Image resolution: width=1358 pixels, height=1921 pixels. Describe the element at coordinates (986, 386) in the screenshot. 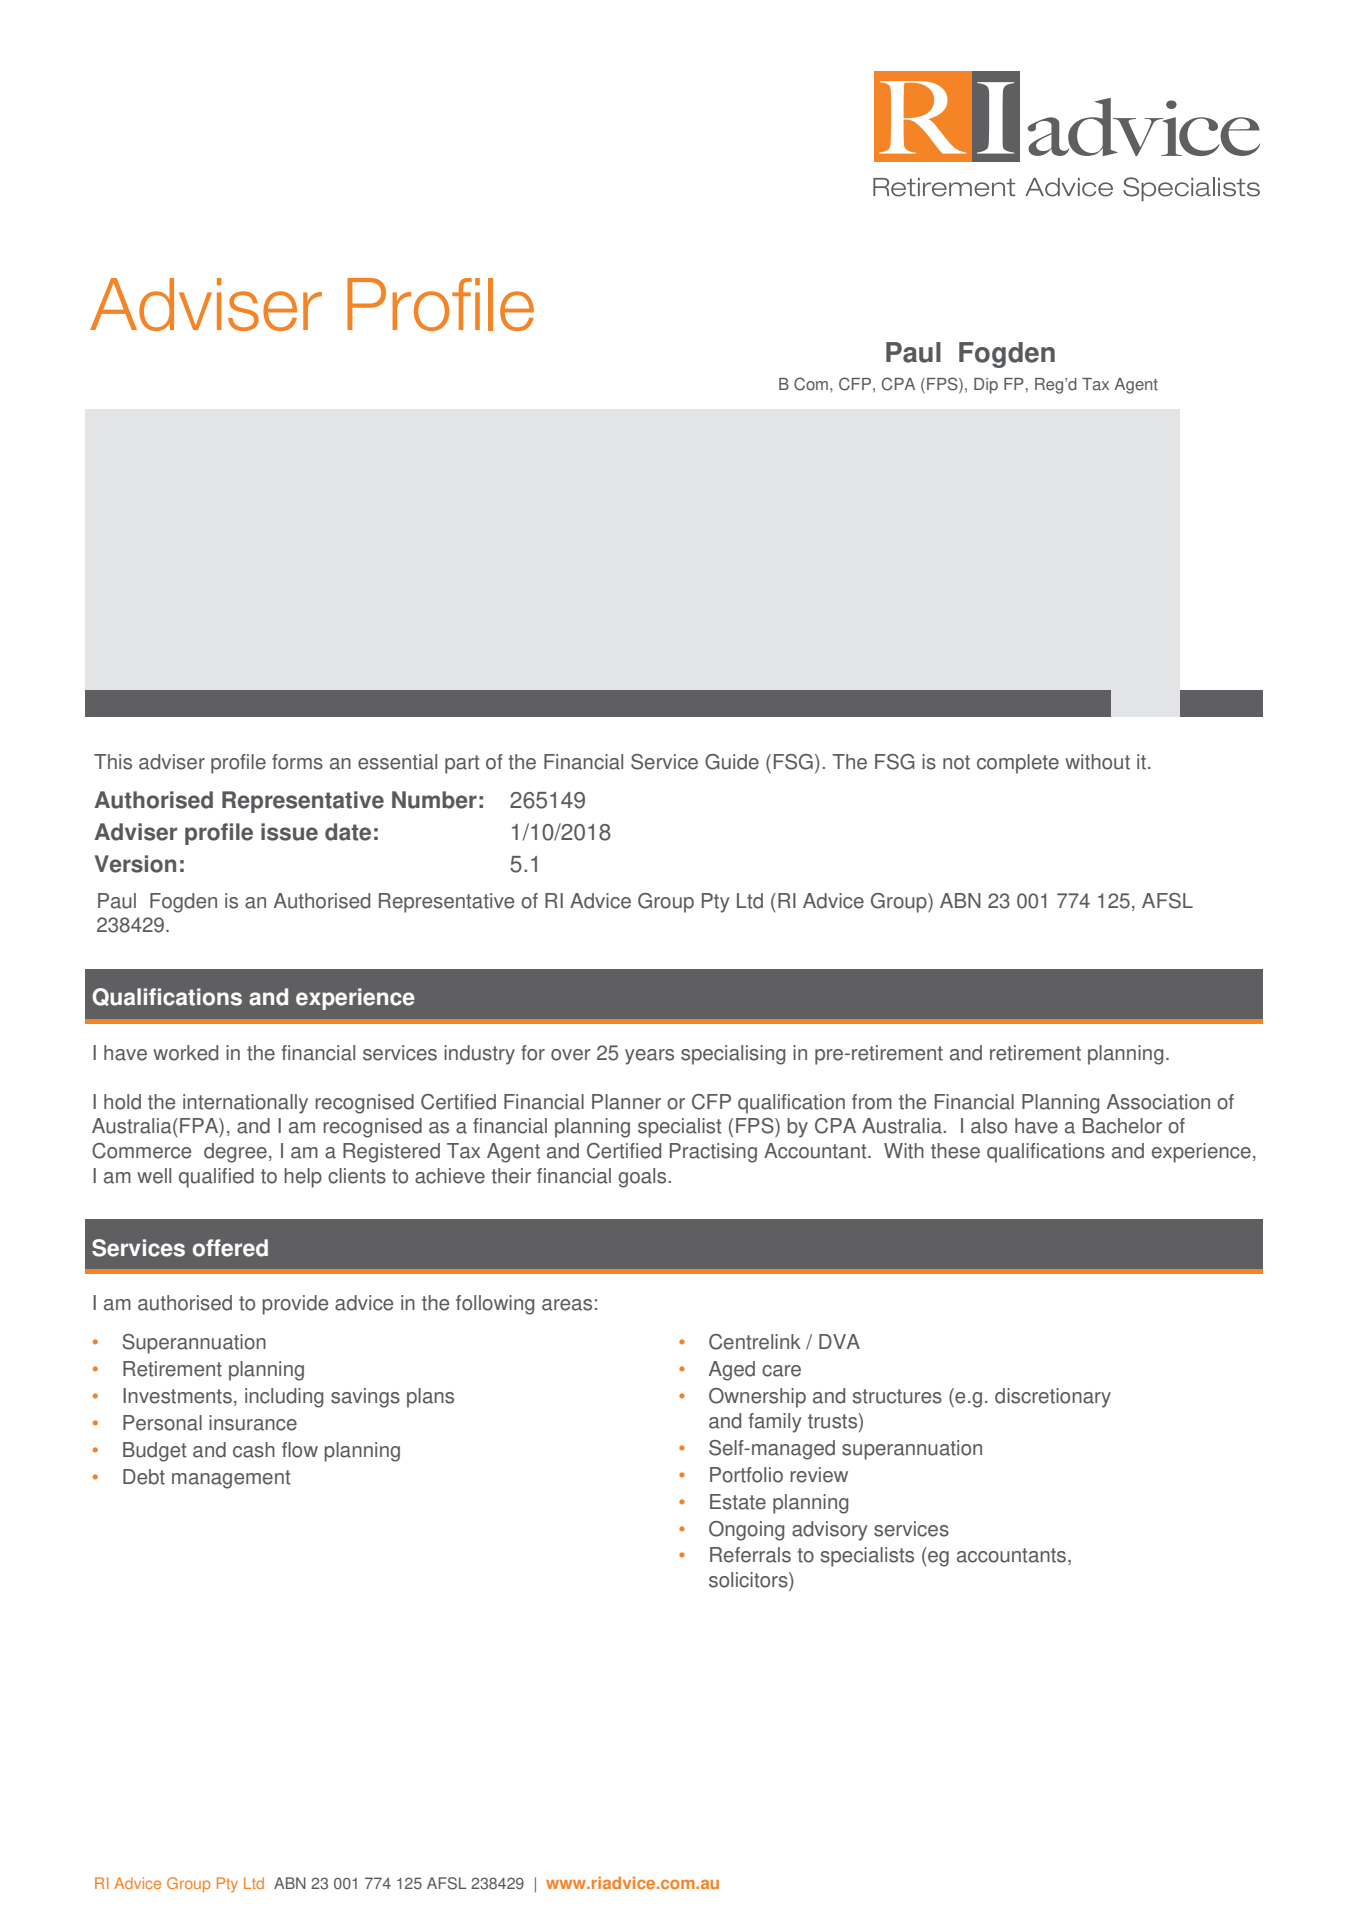

I see `Dip` at that location.
